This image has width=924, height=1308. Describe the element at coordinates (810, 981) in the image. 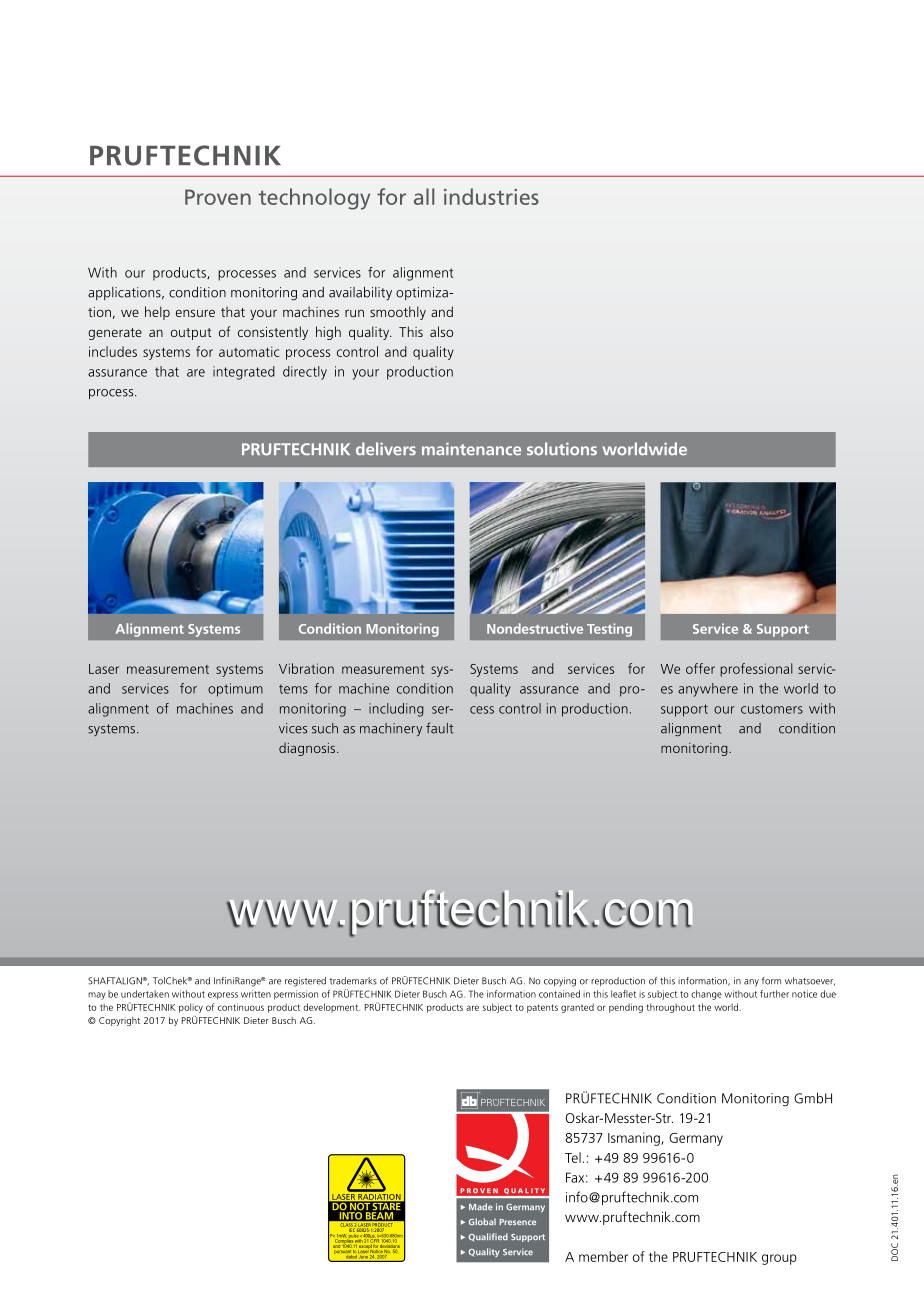

I see `whatsoever` at that location.
